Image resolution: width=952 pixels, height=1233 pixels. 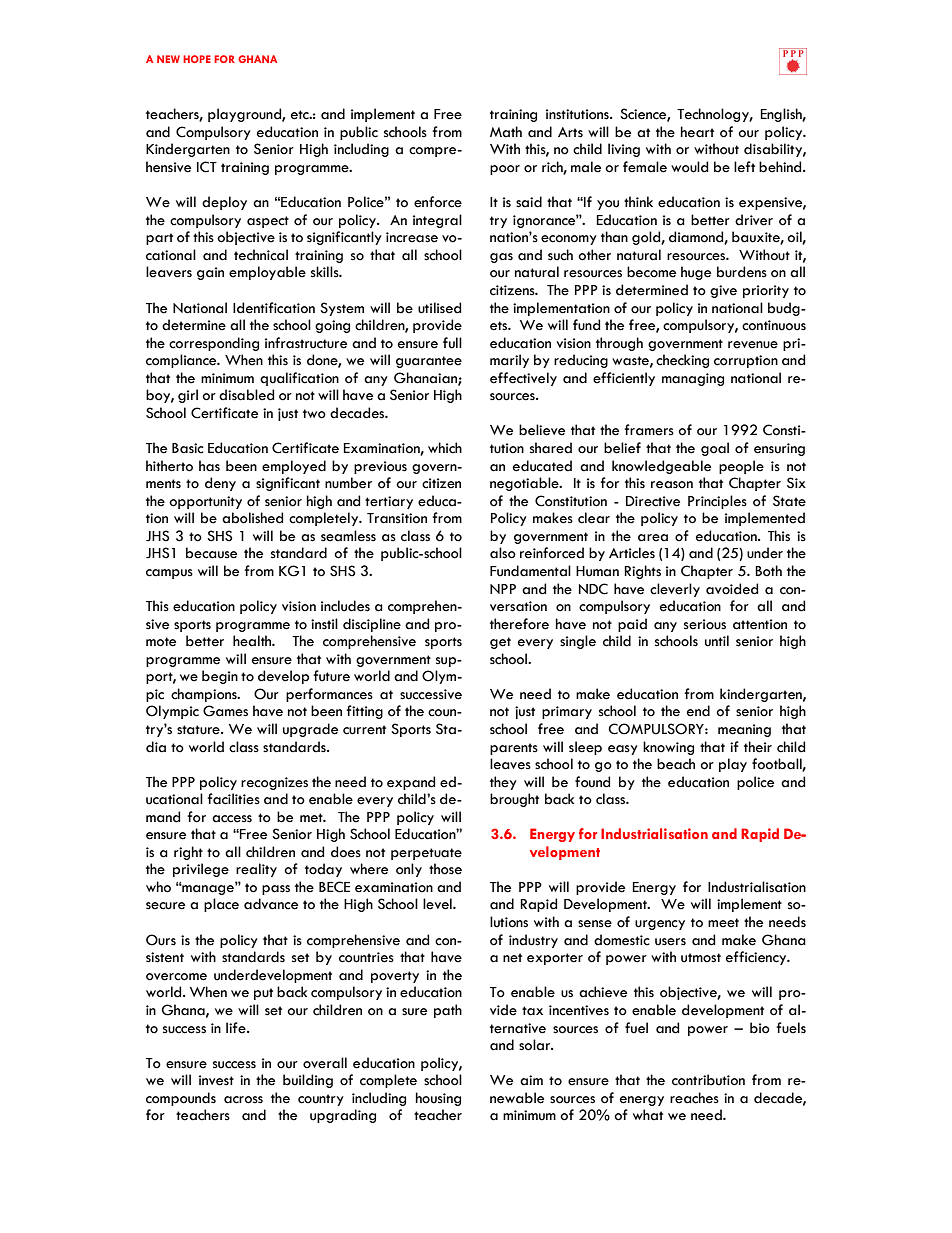 I want to click on disabled, so click(x=246, y=395).
